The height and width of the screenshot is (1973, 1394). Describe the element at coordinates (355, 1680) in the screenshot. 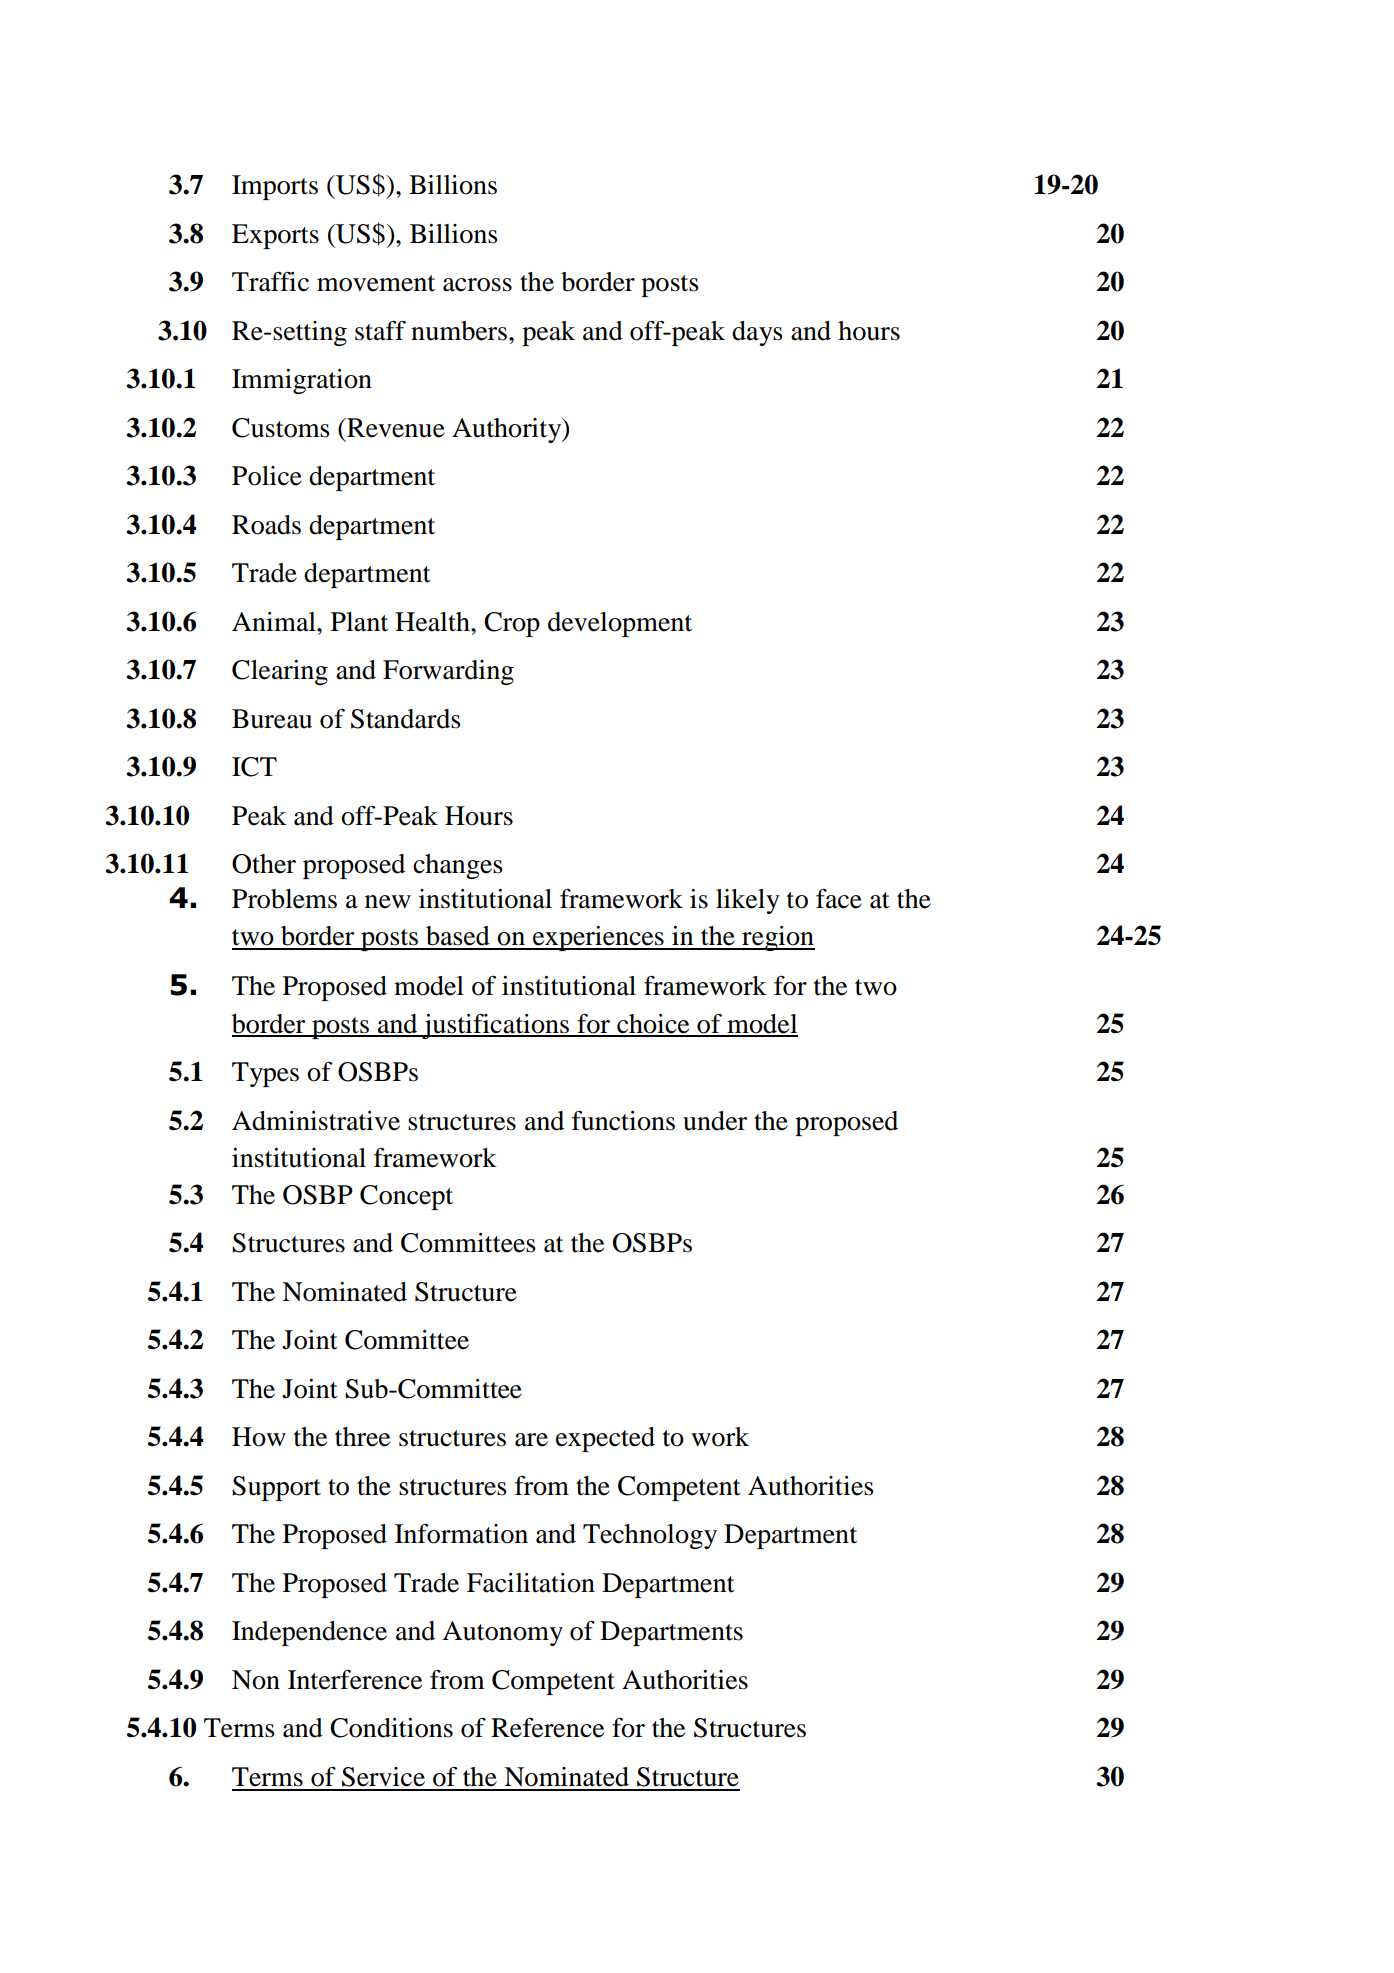

I see `Interference` at that location.
